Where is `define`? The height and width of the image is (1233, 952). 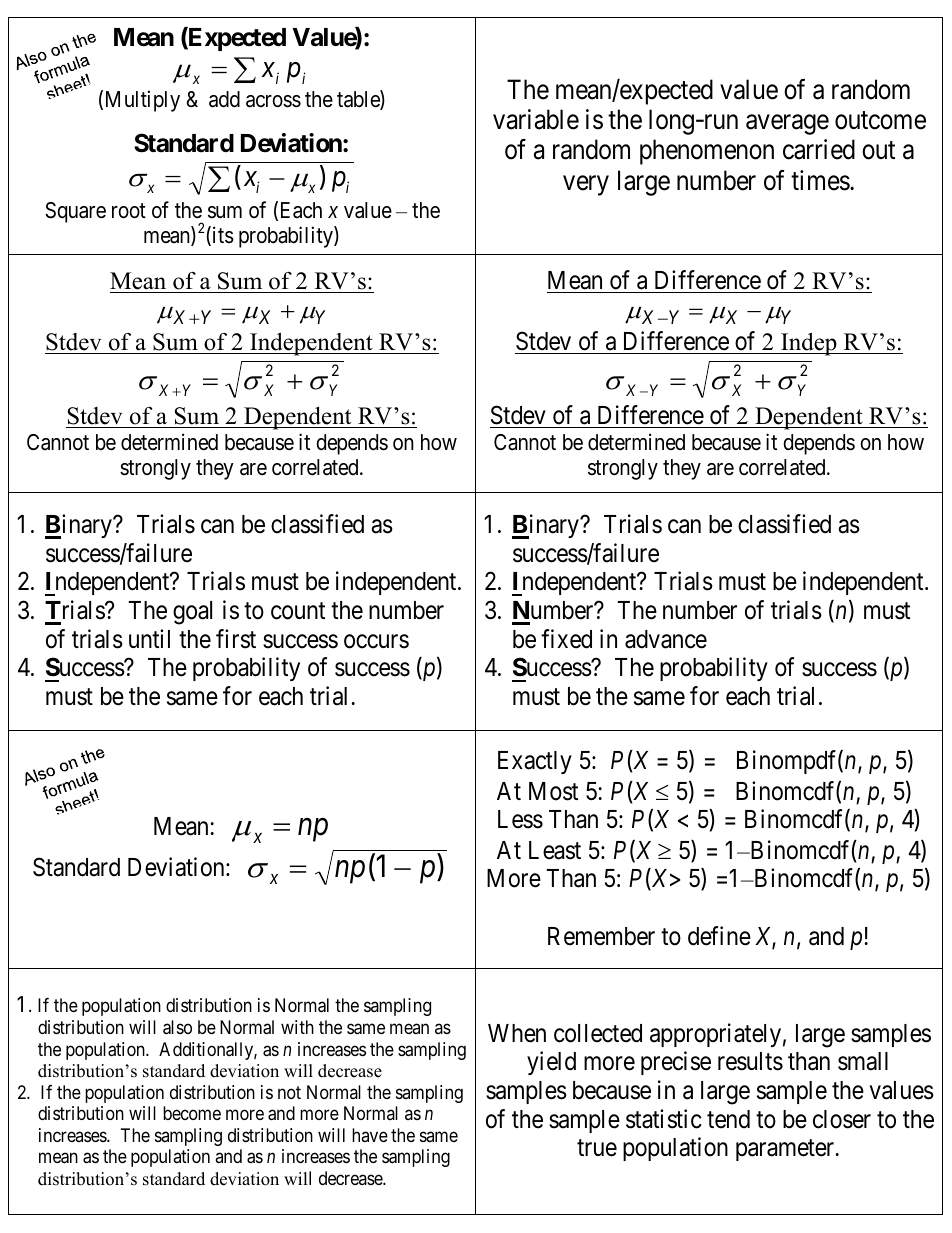 define is located at coordinates (719, 936).
